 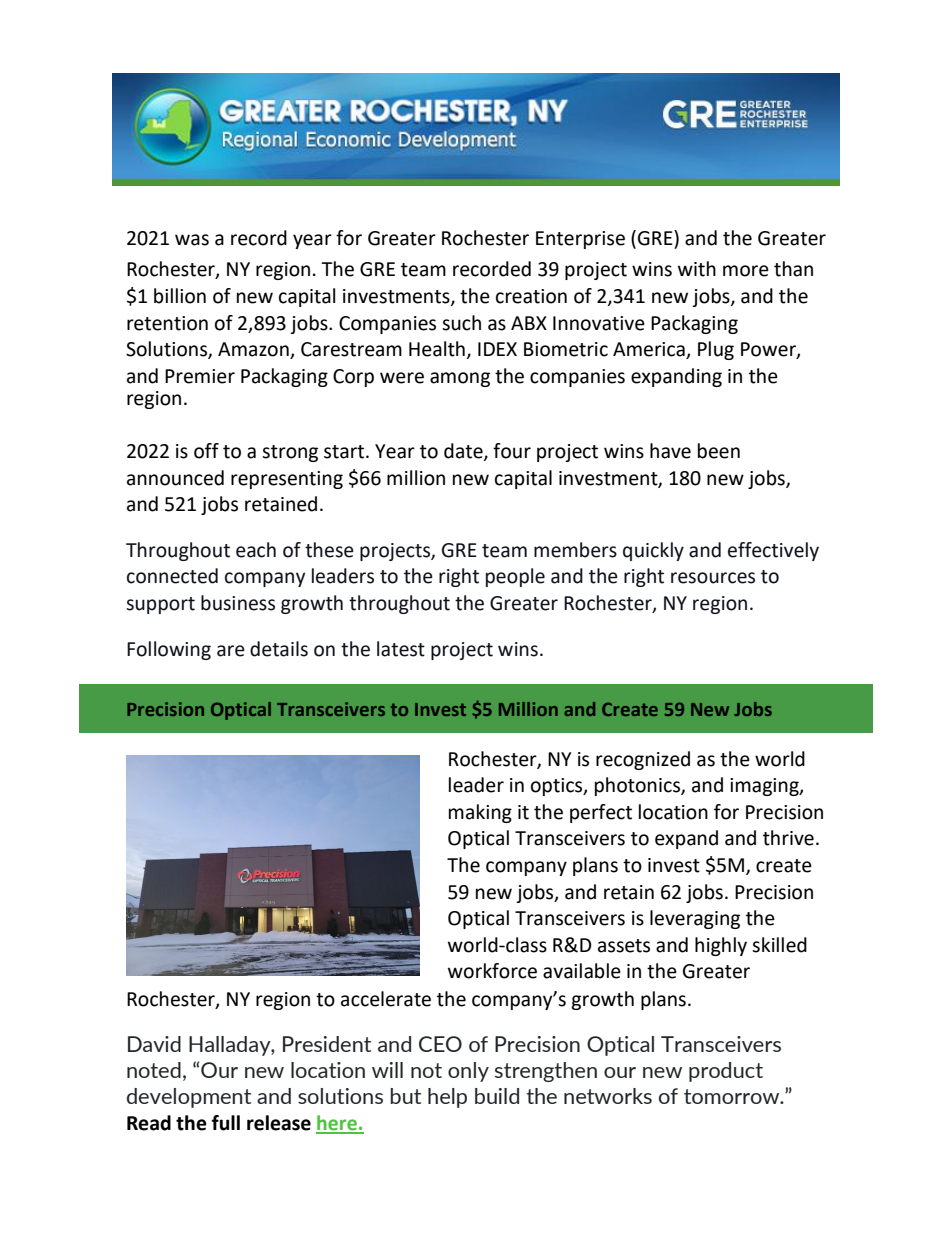 I want to click on with, so click(x=697, y=269).
